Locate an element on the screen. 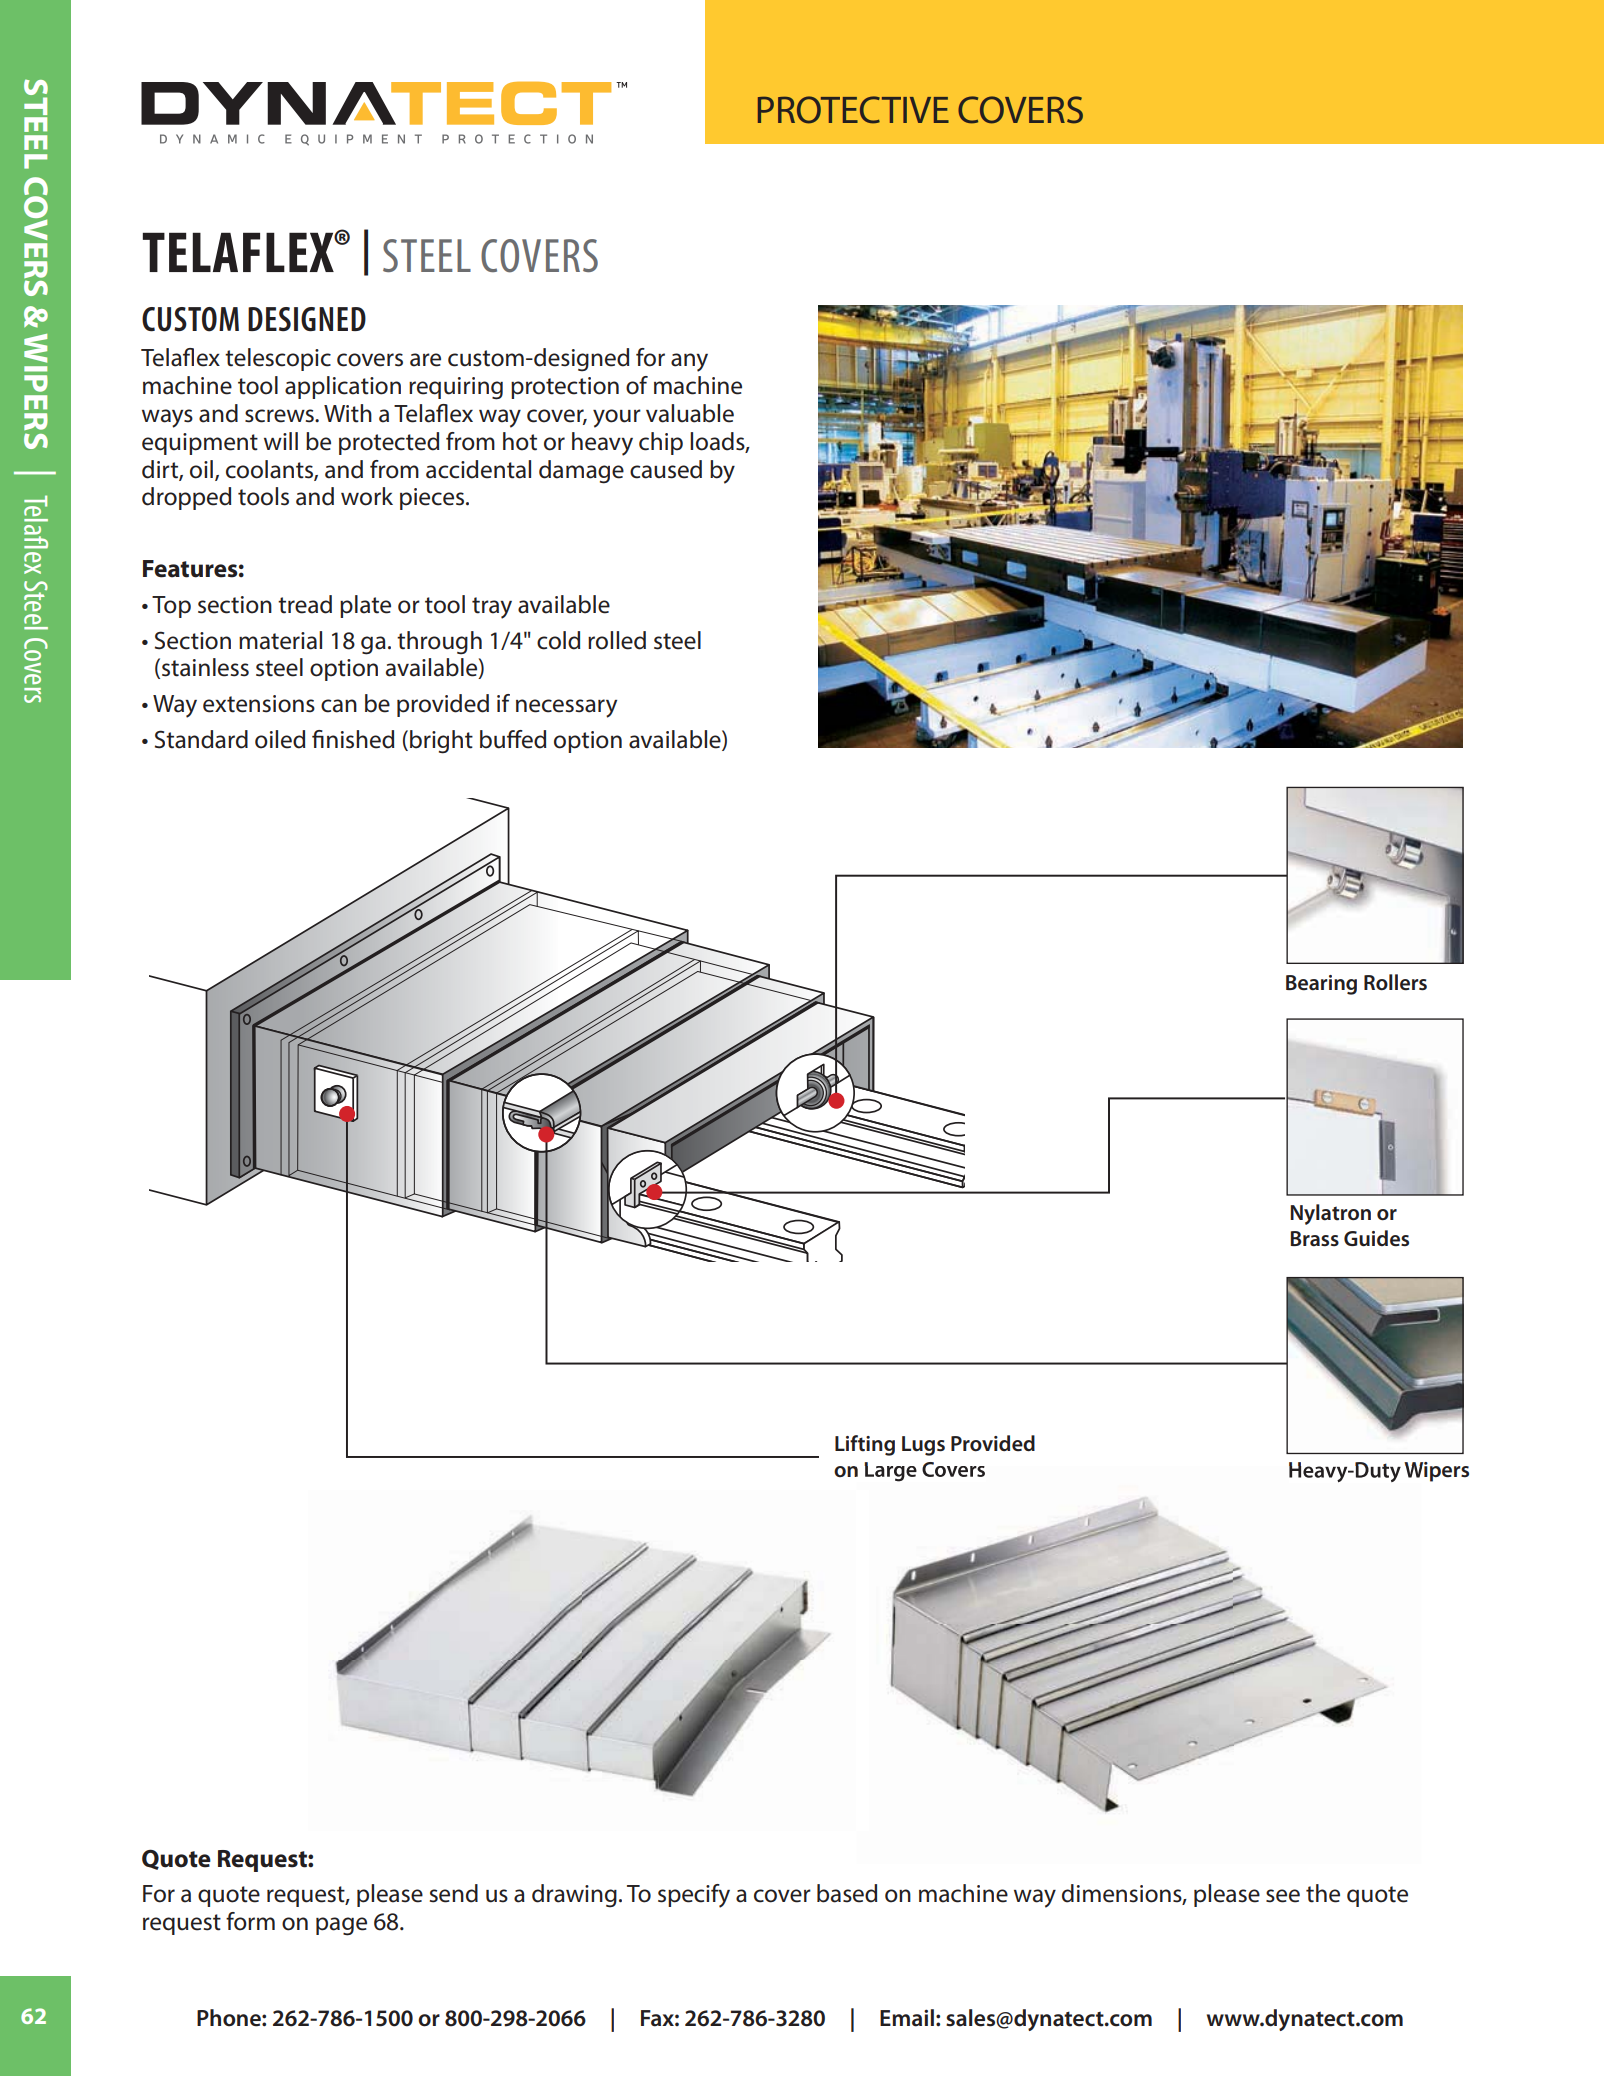 The width and height of the screenshot is (1604, 2076). oiled is located at coordinates (280, 739).
